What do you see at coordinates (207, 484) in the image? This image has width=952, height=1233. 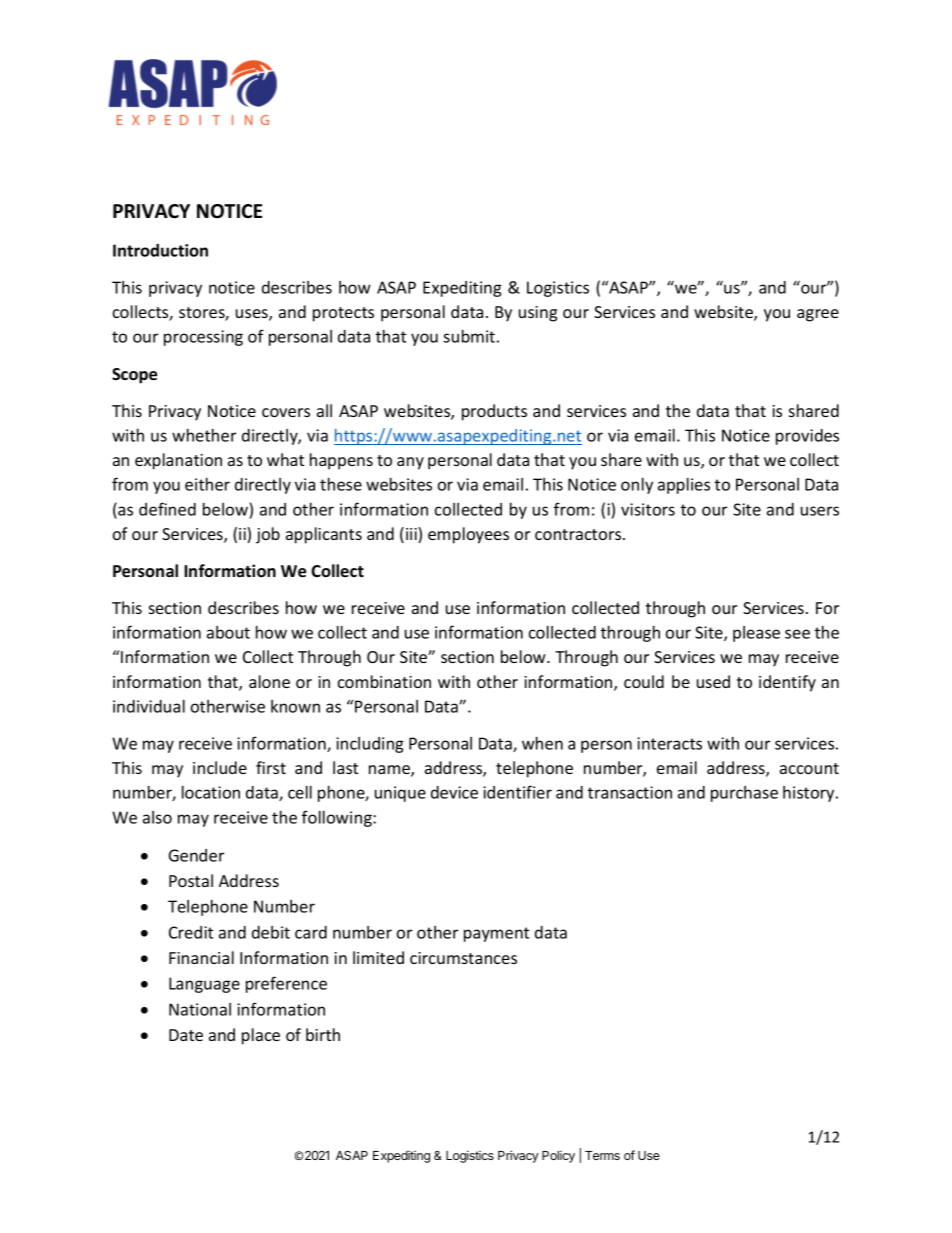 I see `either` at bounding box center [207, 484].
